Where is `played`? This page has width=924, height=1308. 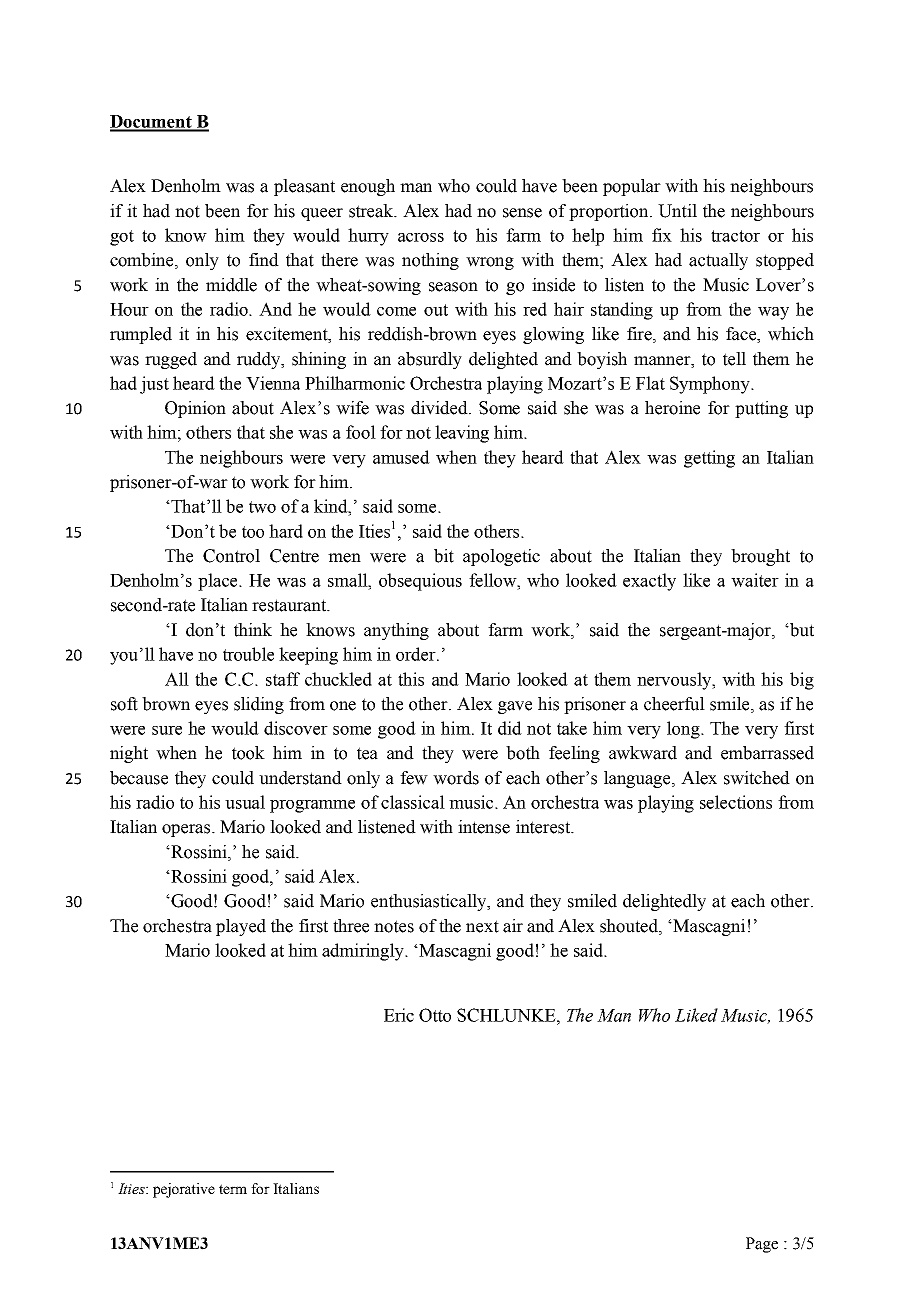 played is located at coordinates (241, 927).
